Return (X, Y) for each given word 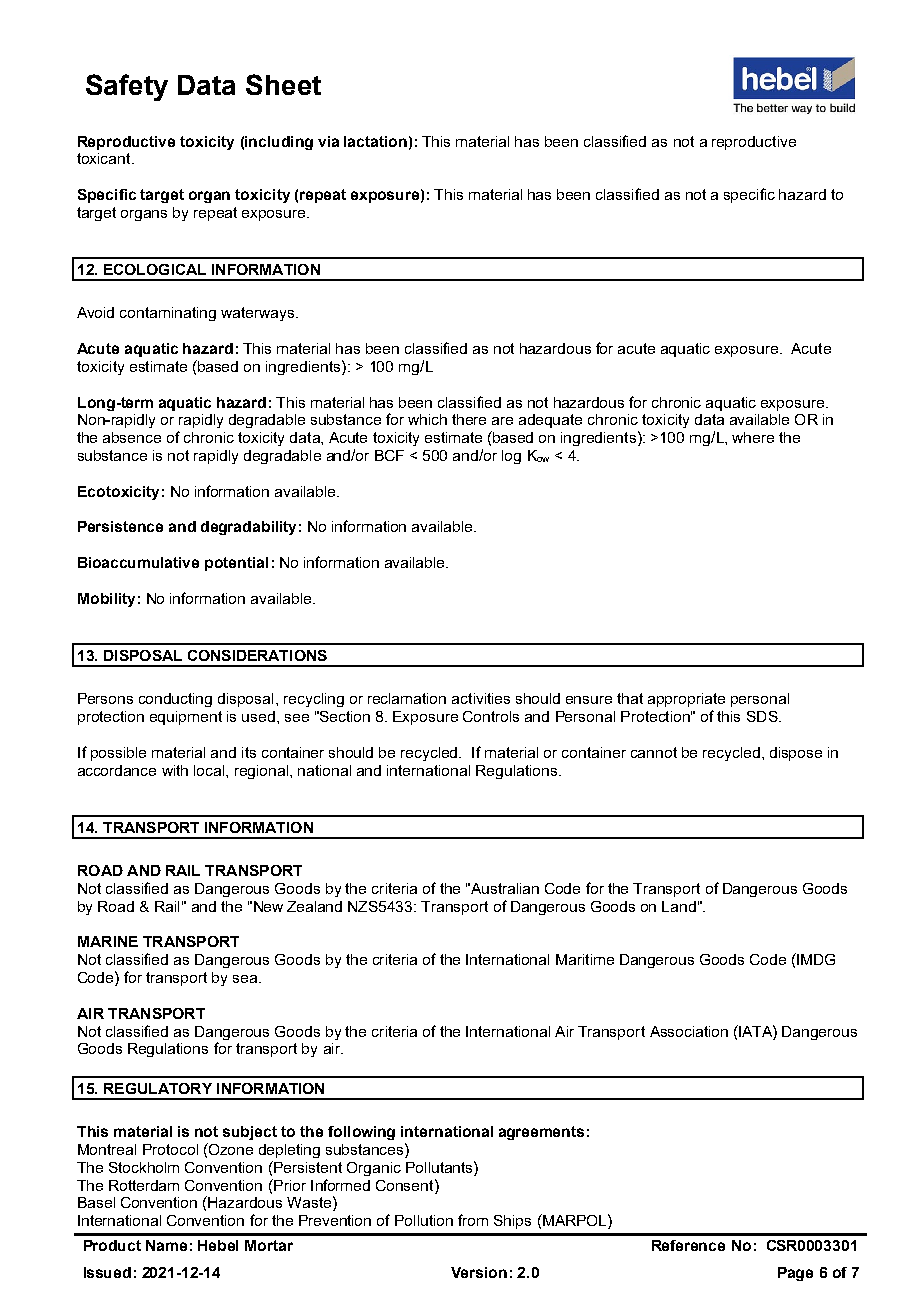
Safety (127, 87)
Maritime (585, 959)
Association (689, 1031)
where (753, 437)
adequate (550, 421)
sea (246, 979)
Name (166, 1245)
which (427, 419)
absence (132, 437)
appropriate (686, 700)
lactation (375, 141)
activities (481, 698)
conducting (175, 700)
